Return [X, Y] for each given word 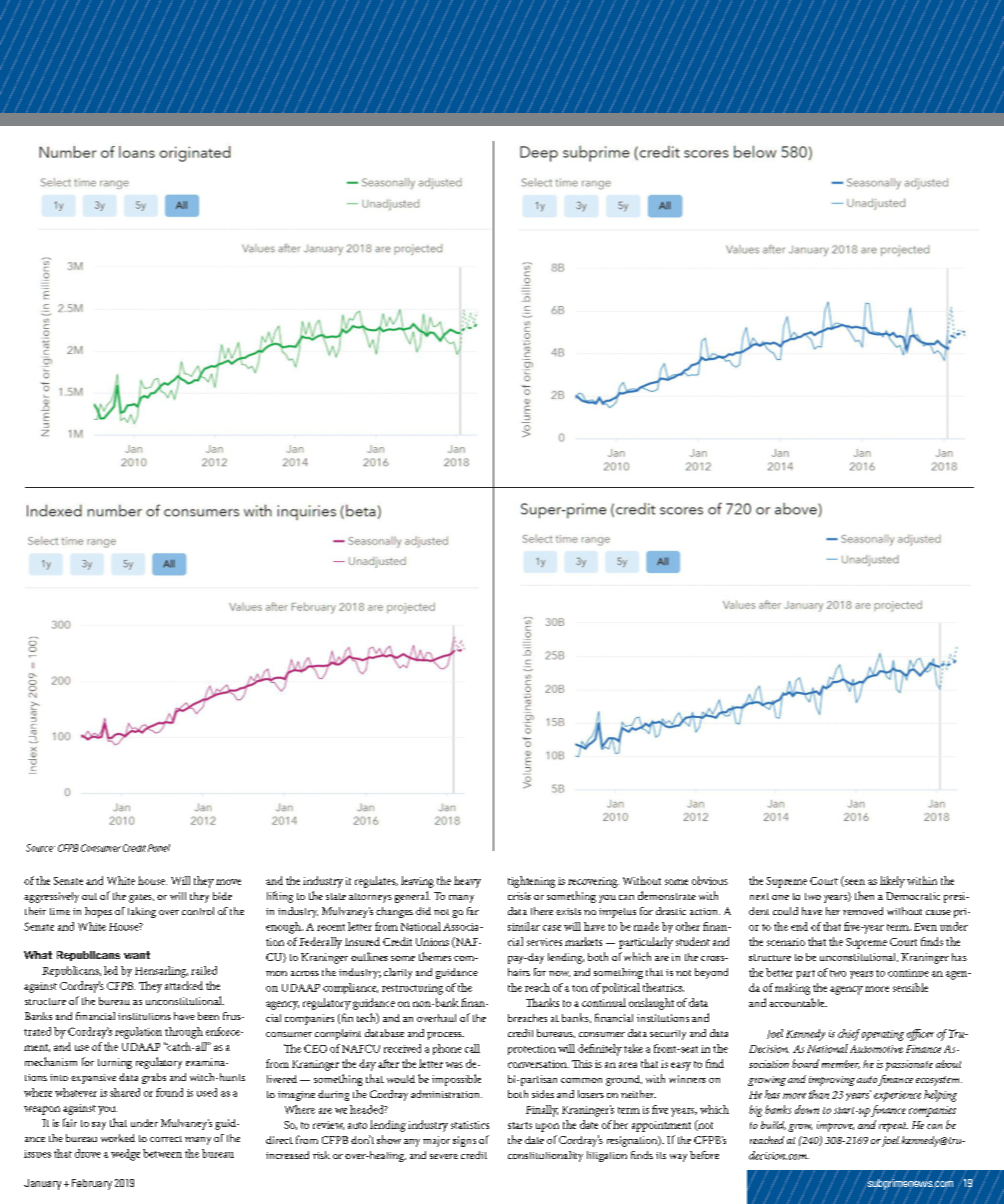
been [208, 1016]
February [92, 1184]
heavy [467, 882]
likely [892, 882]
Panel [159, 848]
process [445, 1036]
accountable [798, 1002]
